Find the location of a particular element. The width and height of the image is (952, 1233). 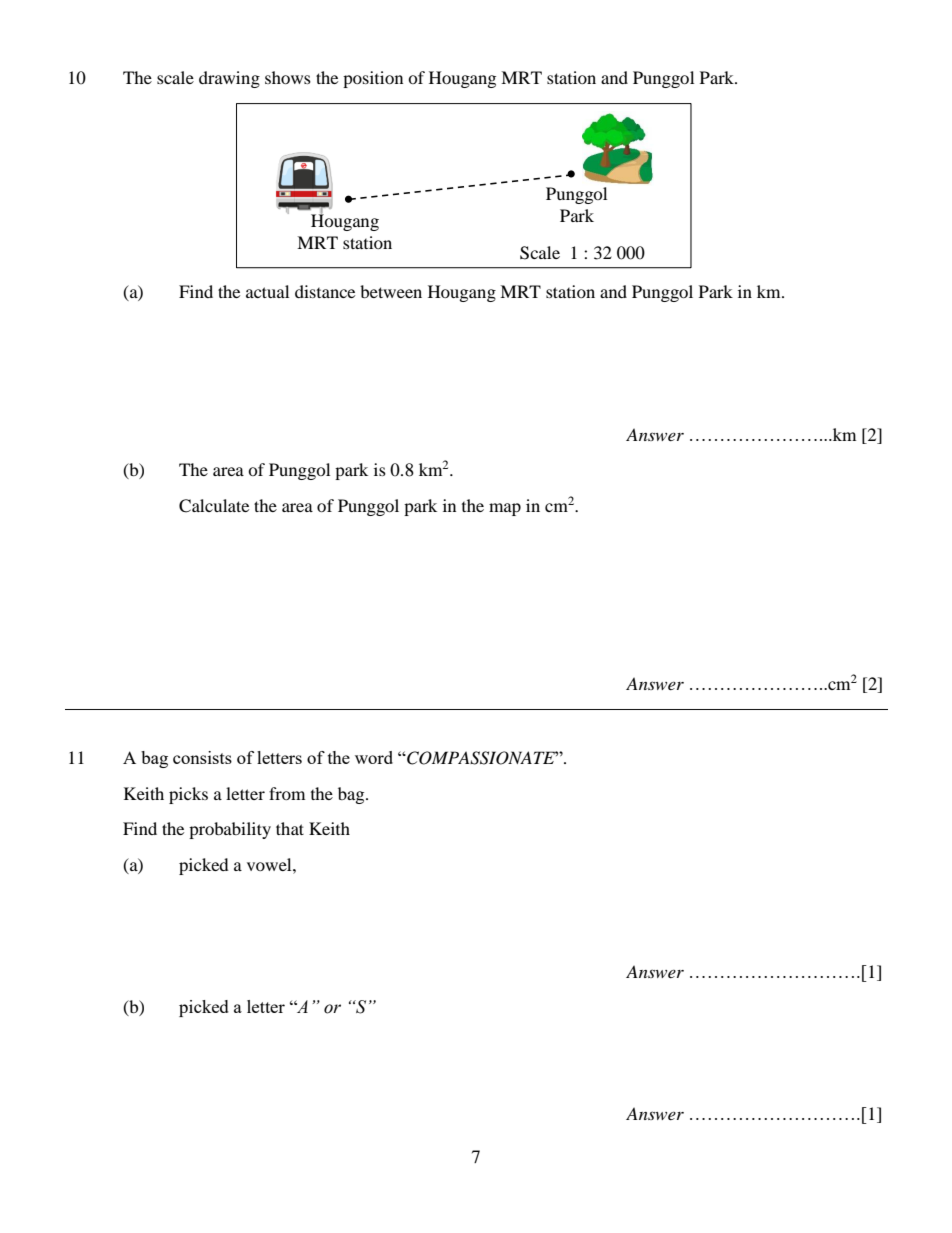

Calculate is located at coordinates (214, 506).
